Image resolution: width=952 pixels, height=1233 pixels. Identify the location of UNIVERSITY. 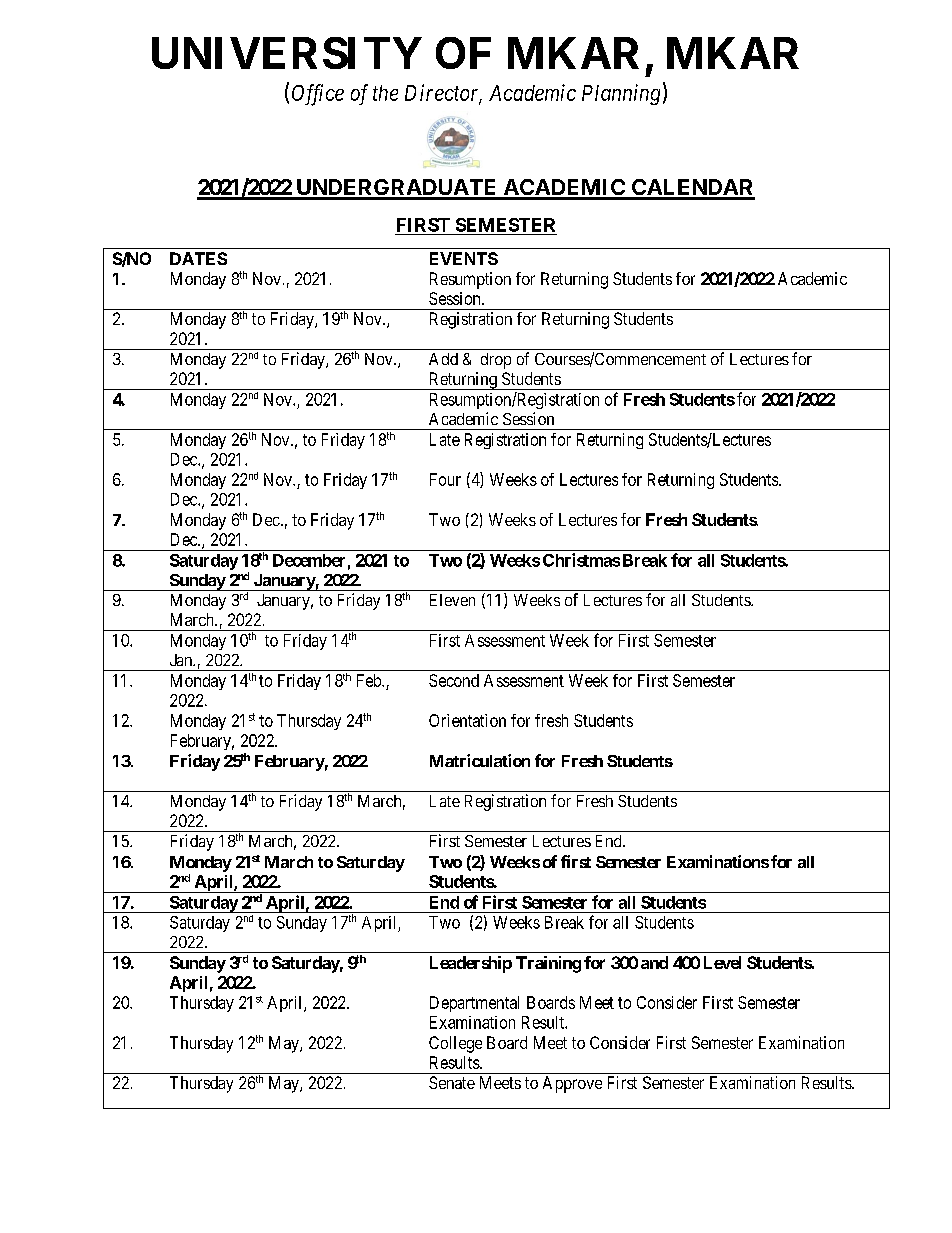
(287, 53).
